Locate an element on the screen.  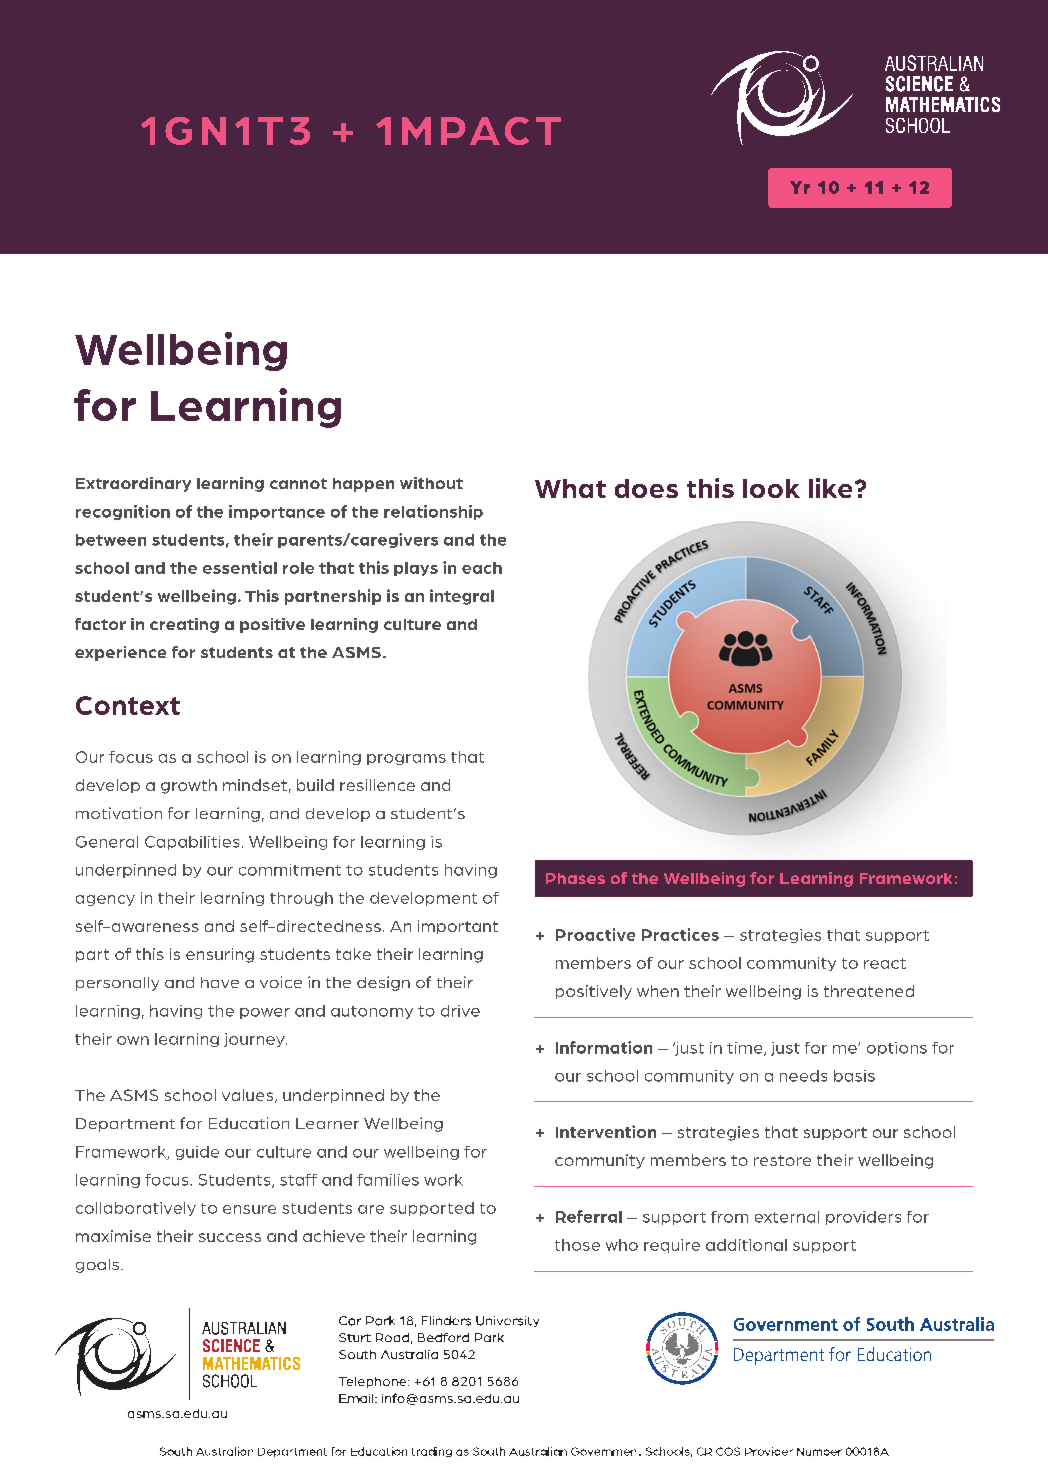
growth is located at coordinates (189, 786).
